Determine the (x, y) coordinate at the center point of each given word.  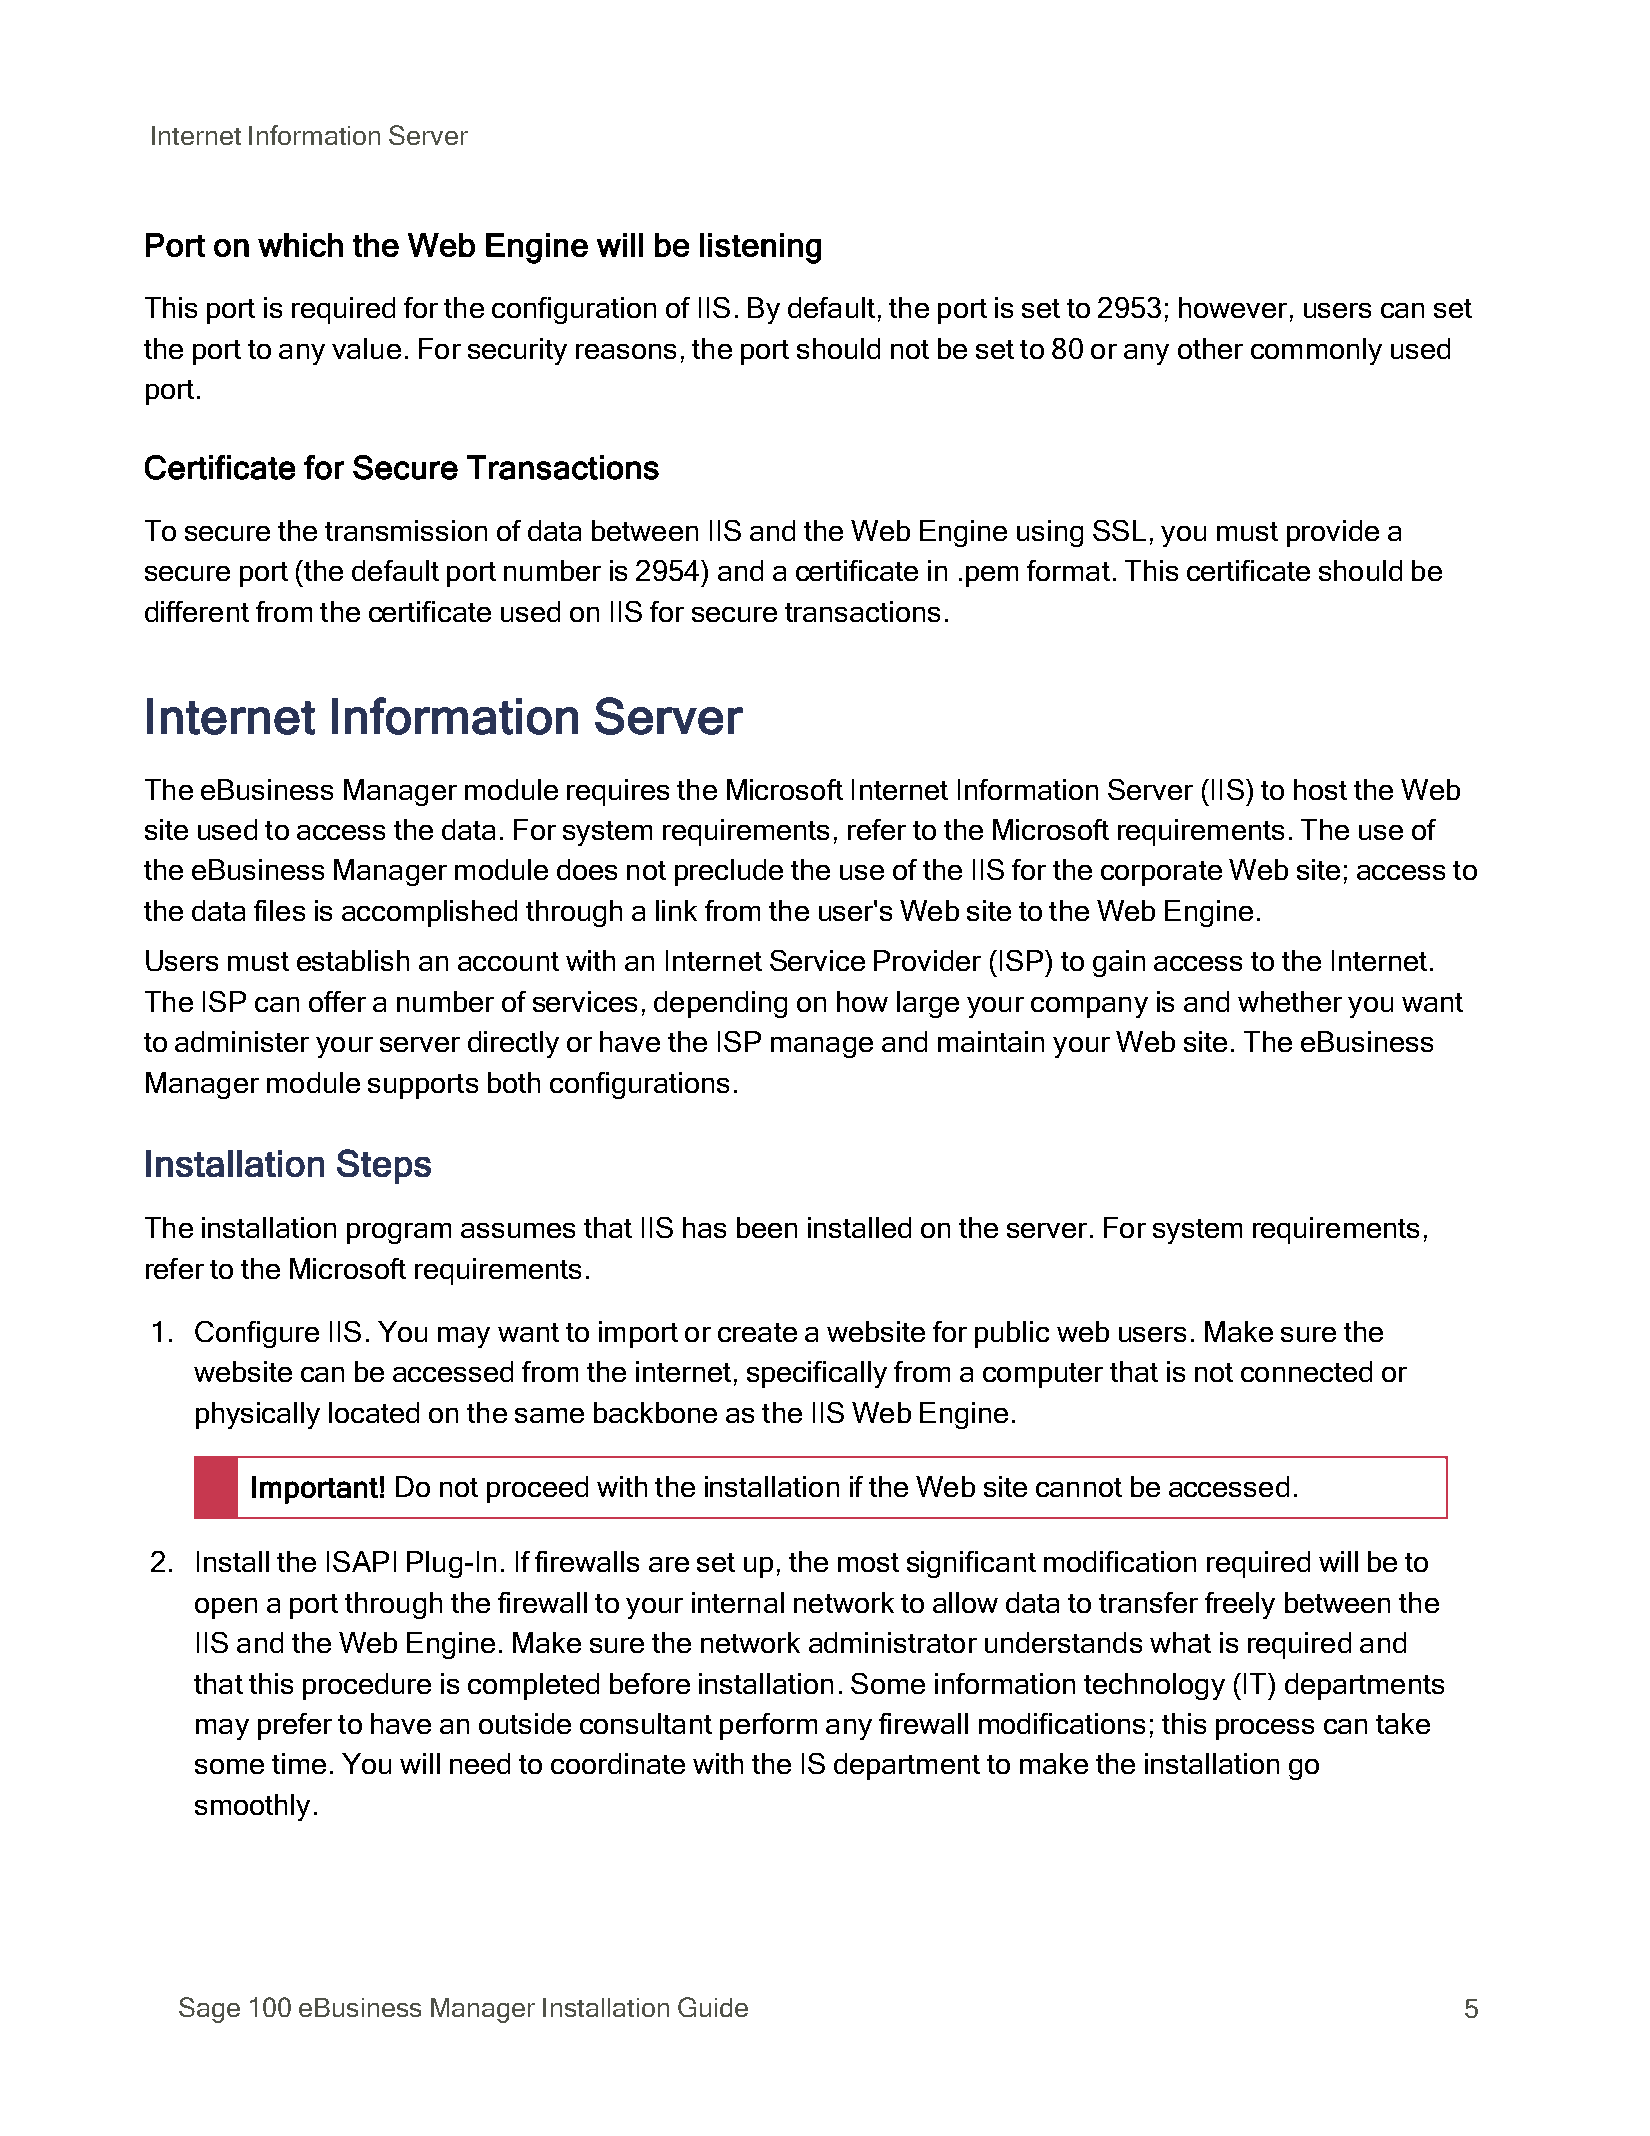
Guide (713, 2007)
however (1233, 307)
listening (760, 248)
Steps (384, 1166)
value (366, 348)
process (1265, 1729)
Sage (209, 2010)
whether (1290, 1001)
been (767, 1227)
